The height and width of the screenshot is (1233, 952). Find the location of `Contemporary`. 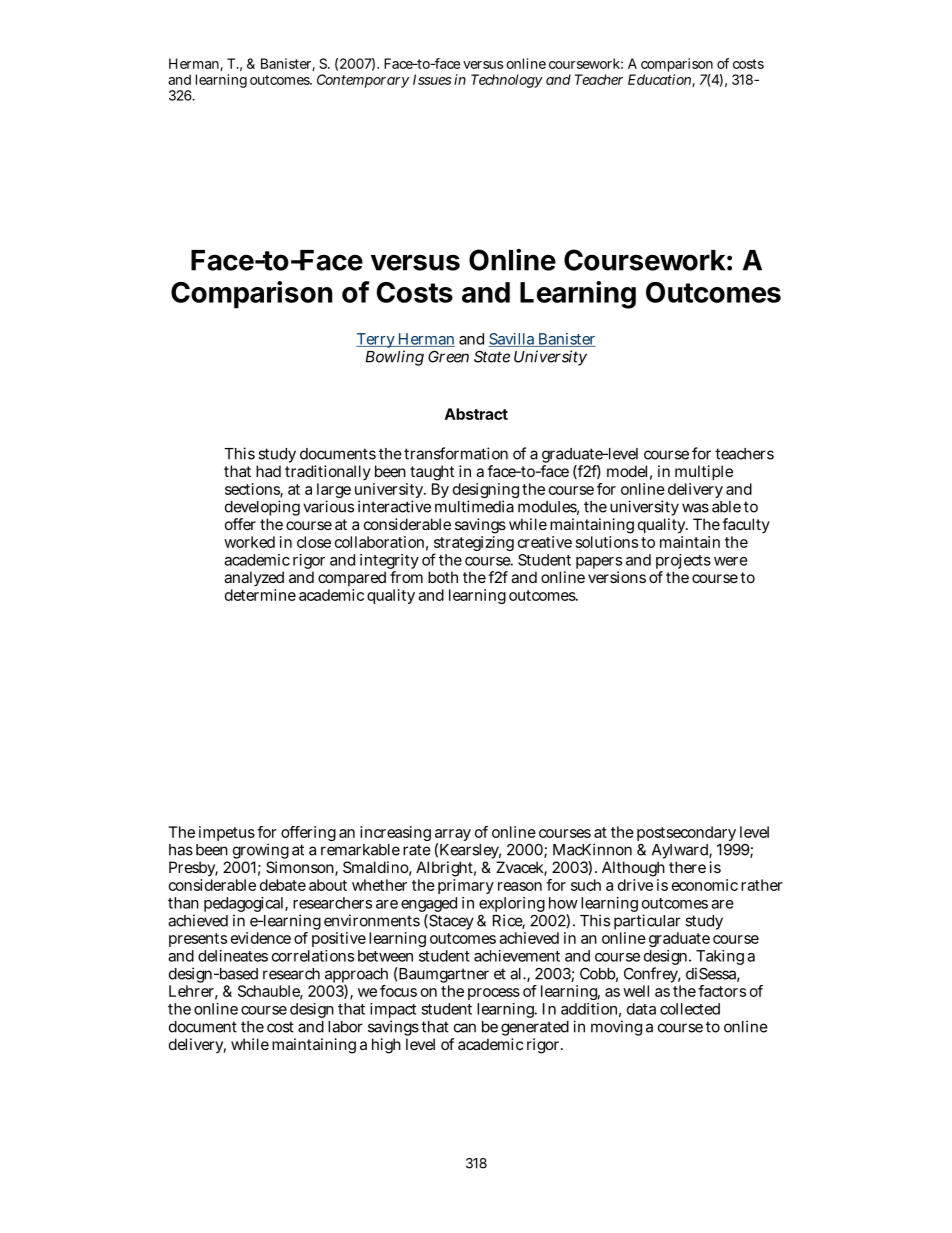

Contemporary is located at coordinates (363, 81).
